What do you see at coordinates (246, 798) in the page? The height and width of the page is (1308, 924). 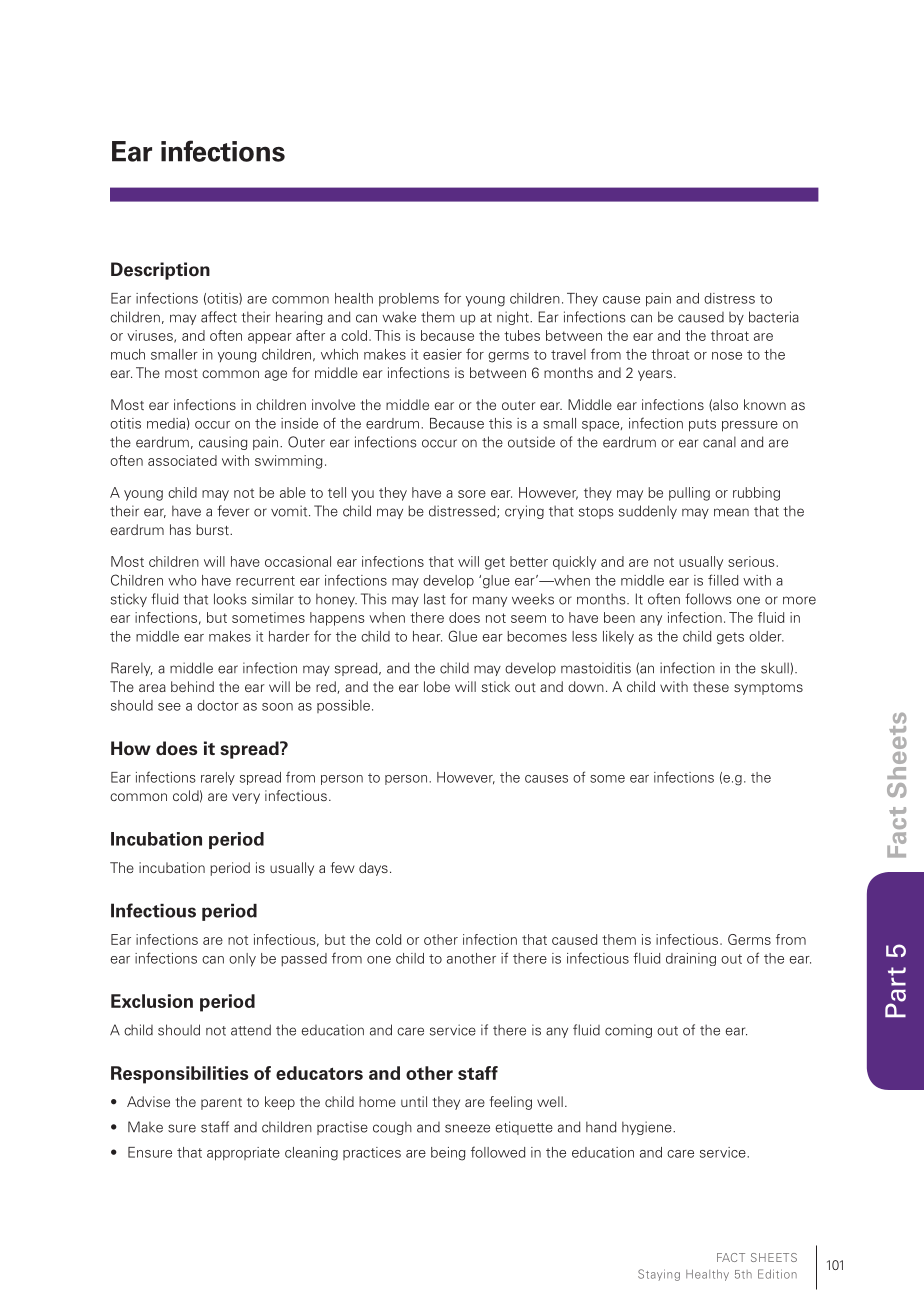 I see `very` at bounding box center [246, 798].
